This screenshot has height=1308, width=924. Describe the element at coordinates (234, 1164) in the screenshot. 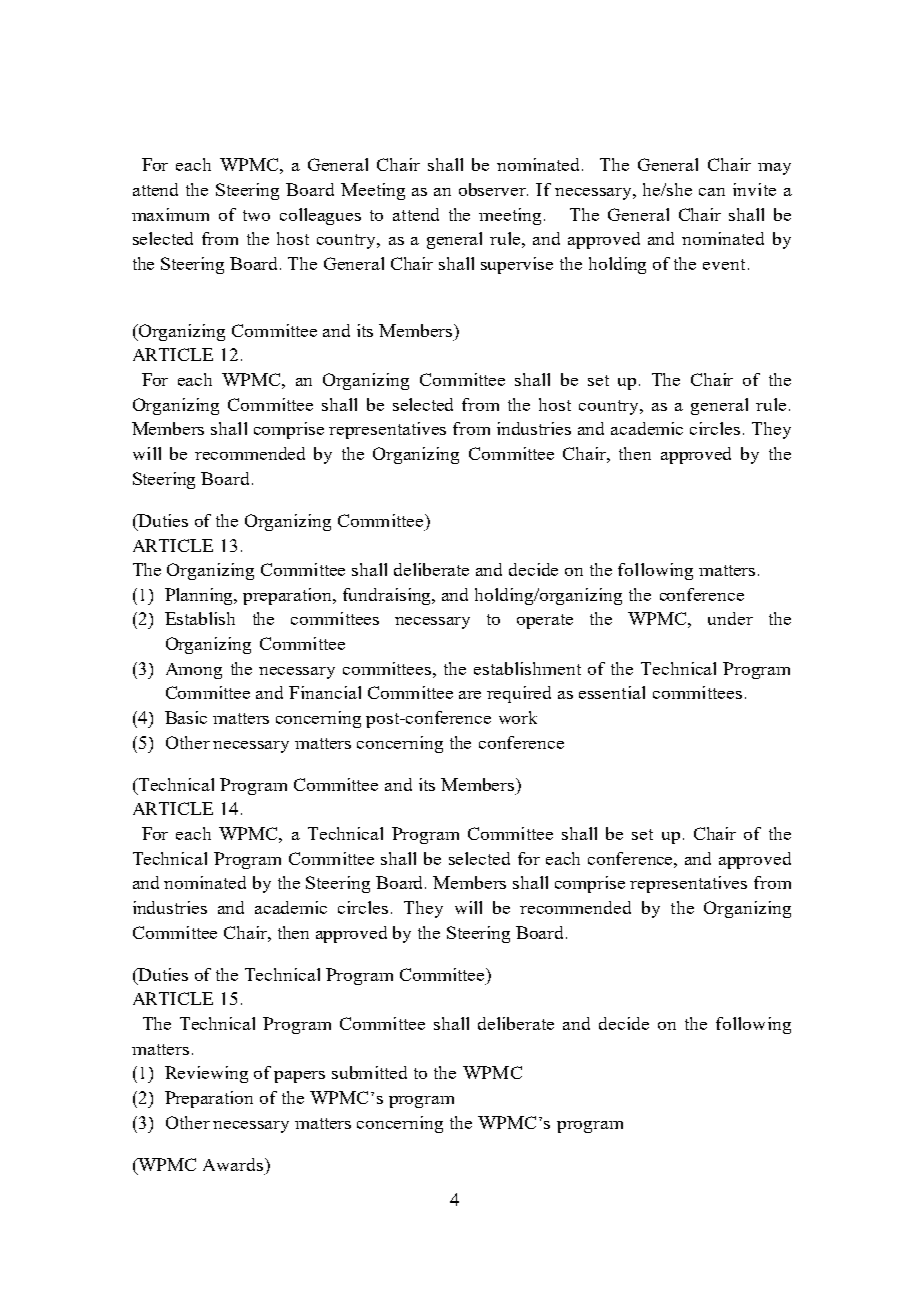

I see `Awards` at that location.
